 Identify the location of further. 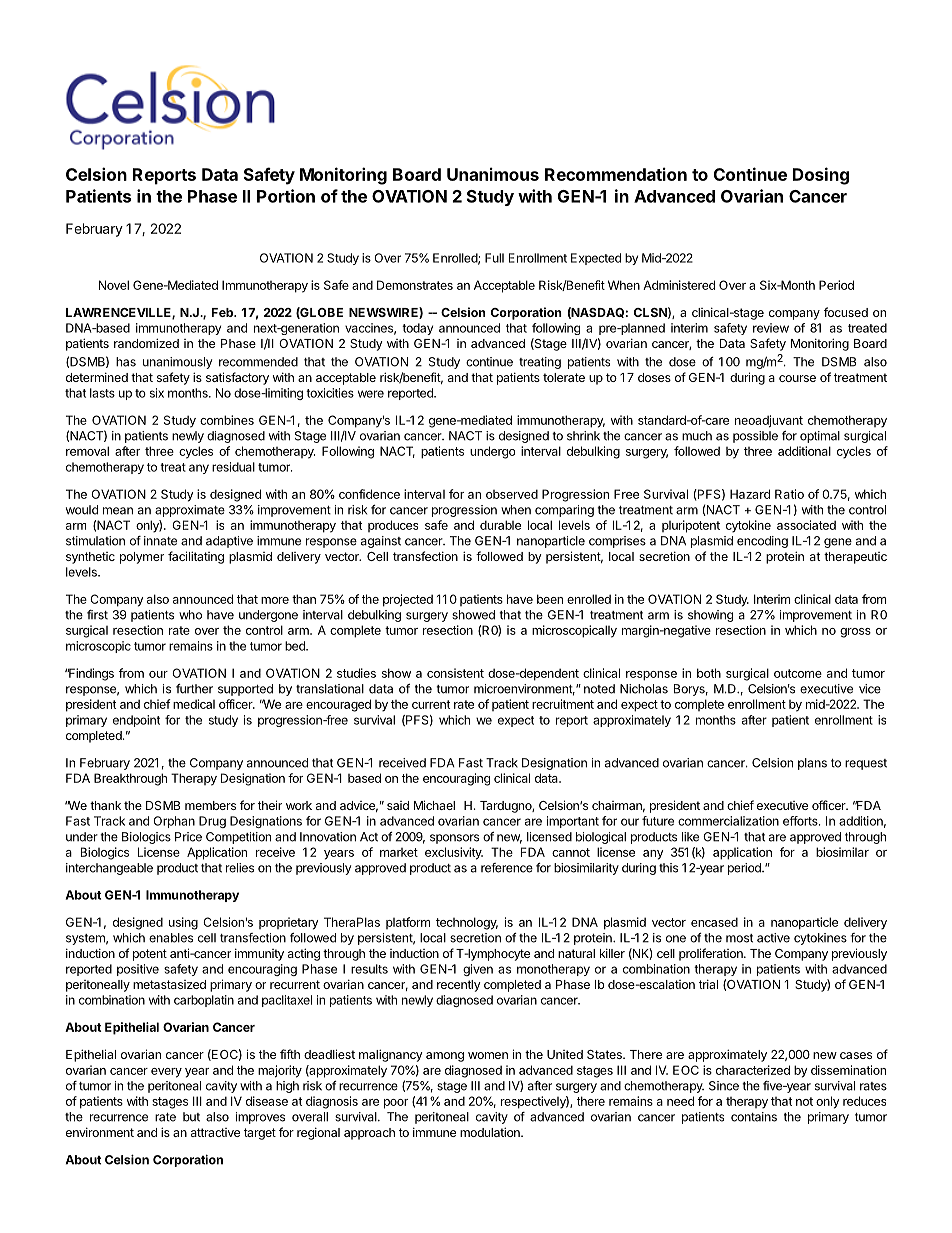
(194, 689).
